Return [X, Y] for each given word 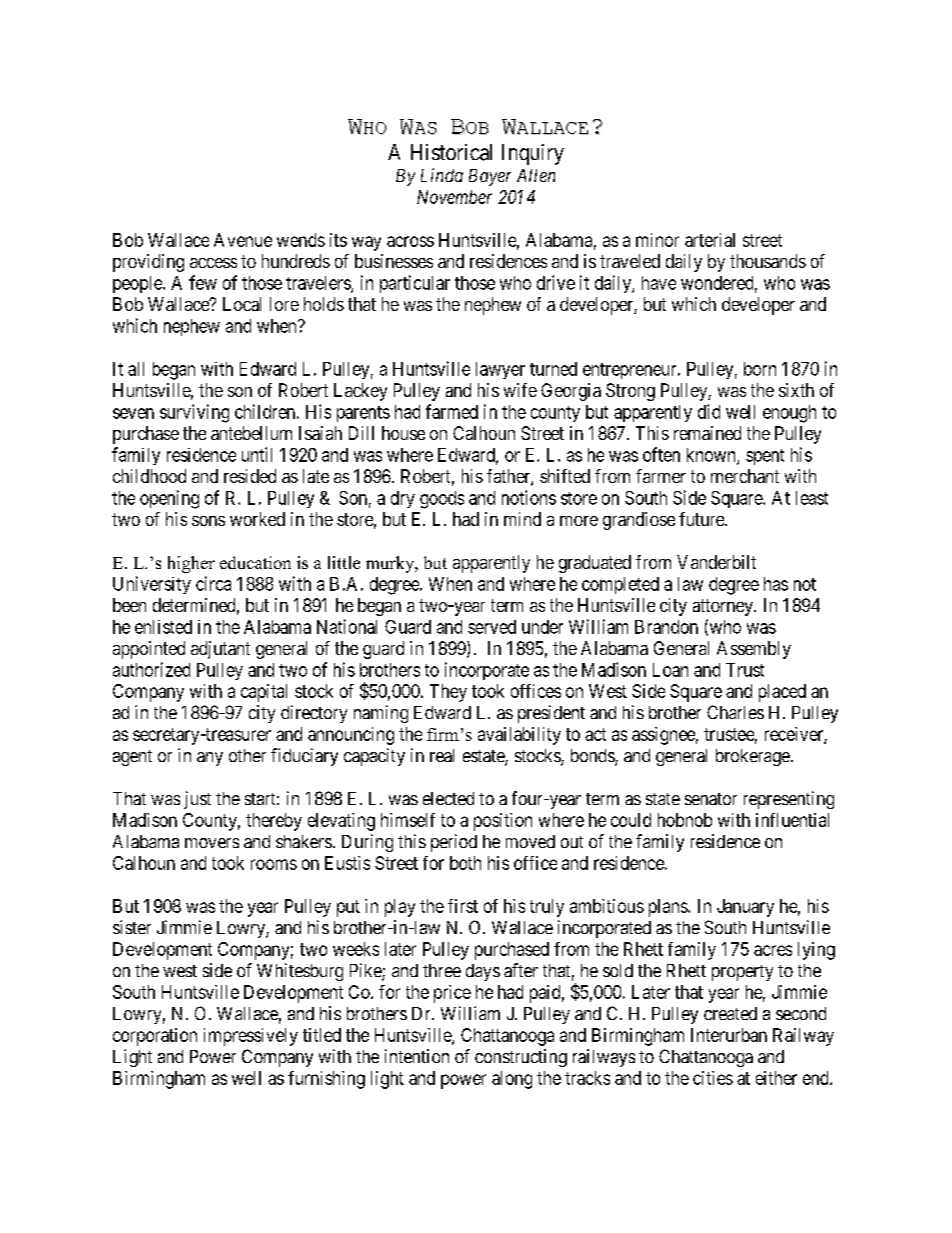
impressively [251, 1037]
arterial [710, 240]
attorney [724, 607]
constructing [521, 1058]
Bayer [490, 177]
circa [213, 583]
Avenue [243, 240]
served [492, 627]
